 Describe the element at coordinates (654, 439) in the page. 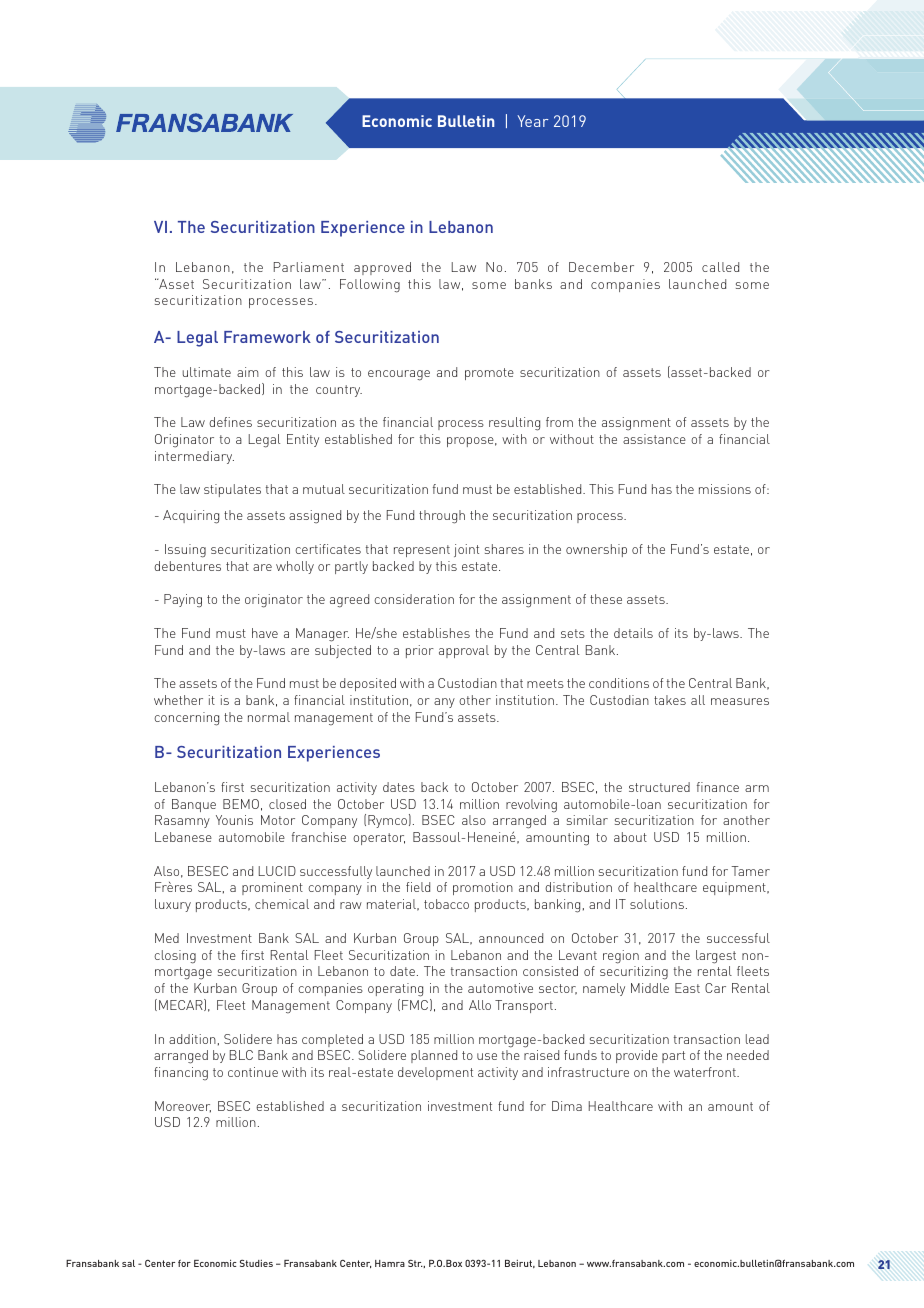

I see `assistance` at that location.
